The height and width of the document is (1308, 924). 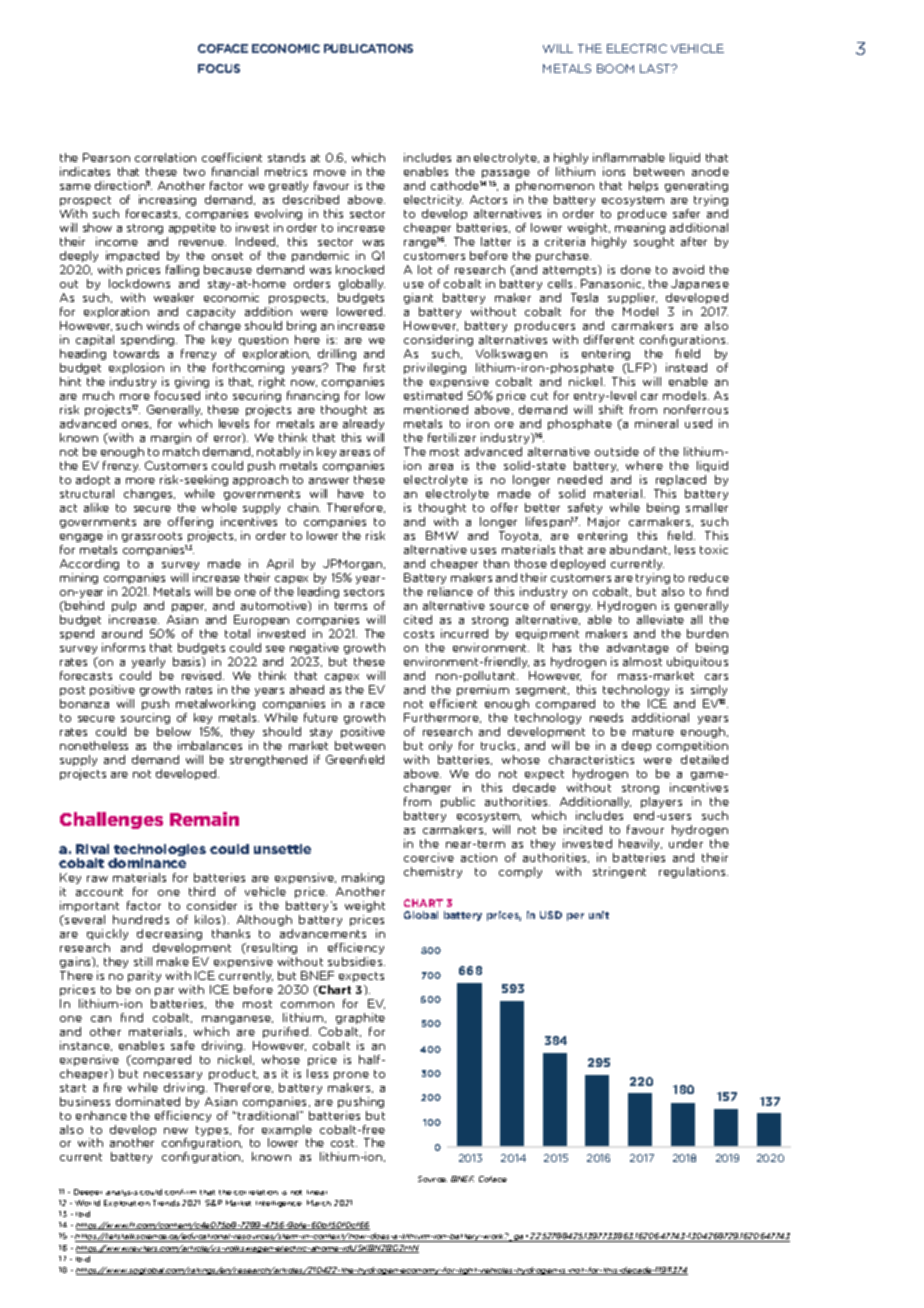 I want to click on explosion, so click(x=136, y=368).
